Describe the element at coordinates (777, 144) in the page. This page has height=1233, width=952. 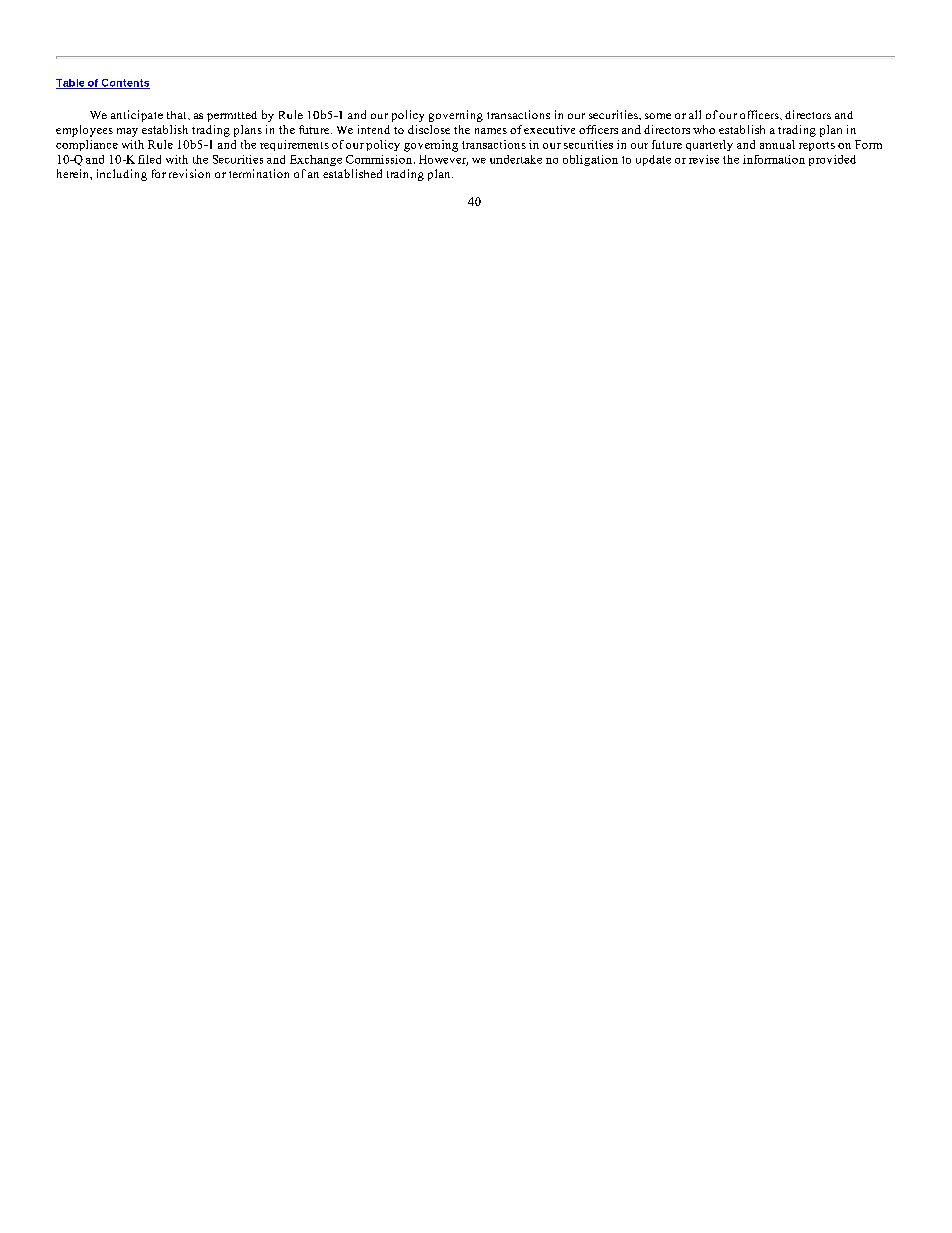
I see `annual` at that location.
